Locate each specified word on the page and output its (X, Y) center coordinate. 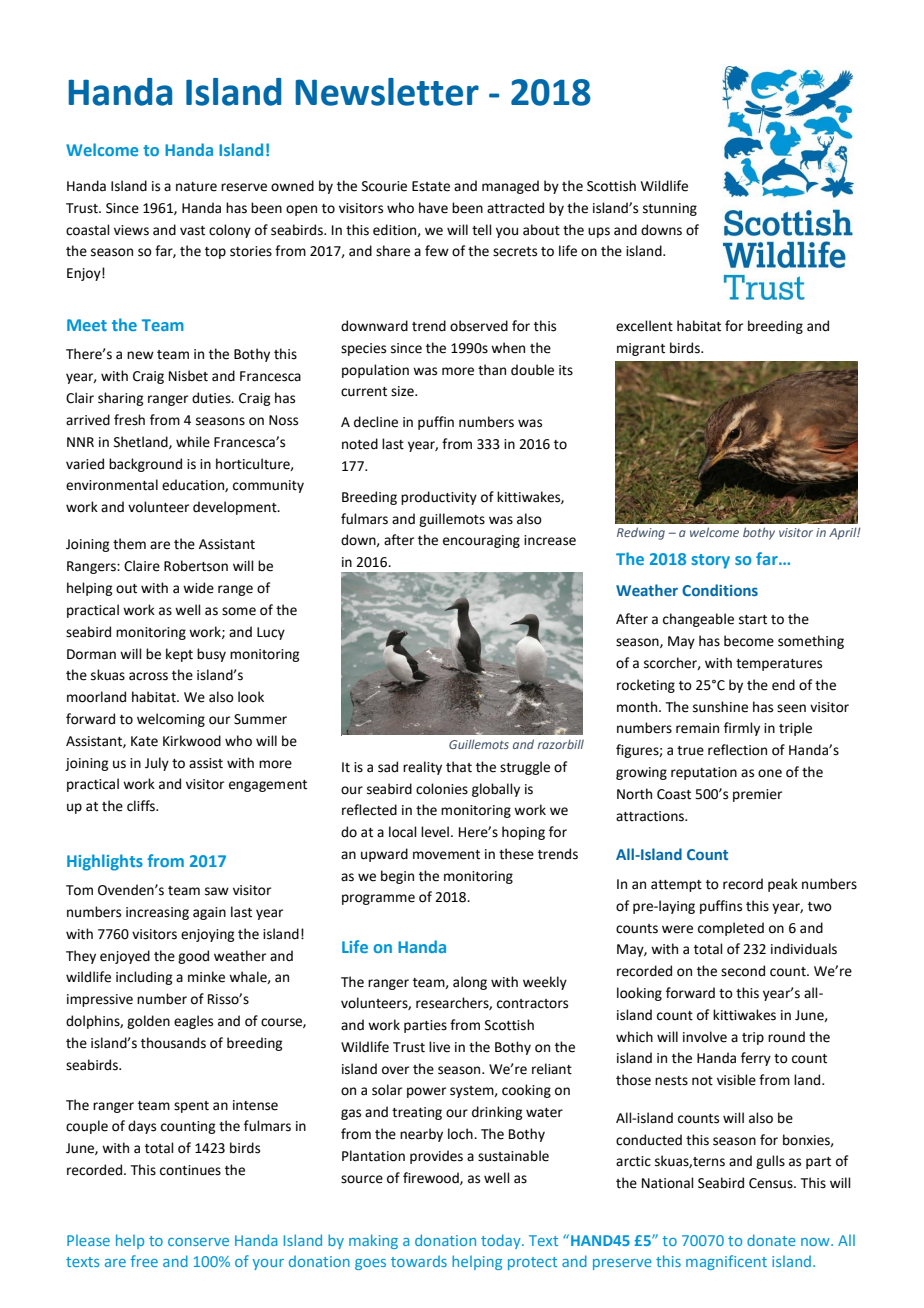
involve (705, 1037)
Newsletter (387, 92)
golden (148, 1022)
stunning (670, 209)
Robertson (196, 566)
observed (479, 326)
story (710, 561)
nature (196, 187)
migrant (641, 349)
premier (757, 795)
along (470, 983)
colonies (442, 789)
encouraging (481, 541)
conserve (198, 1242)
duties (212, 398)
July (157, 764)
